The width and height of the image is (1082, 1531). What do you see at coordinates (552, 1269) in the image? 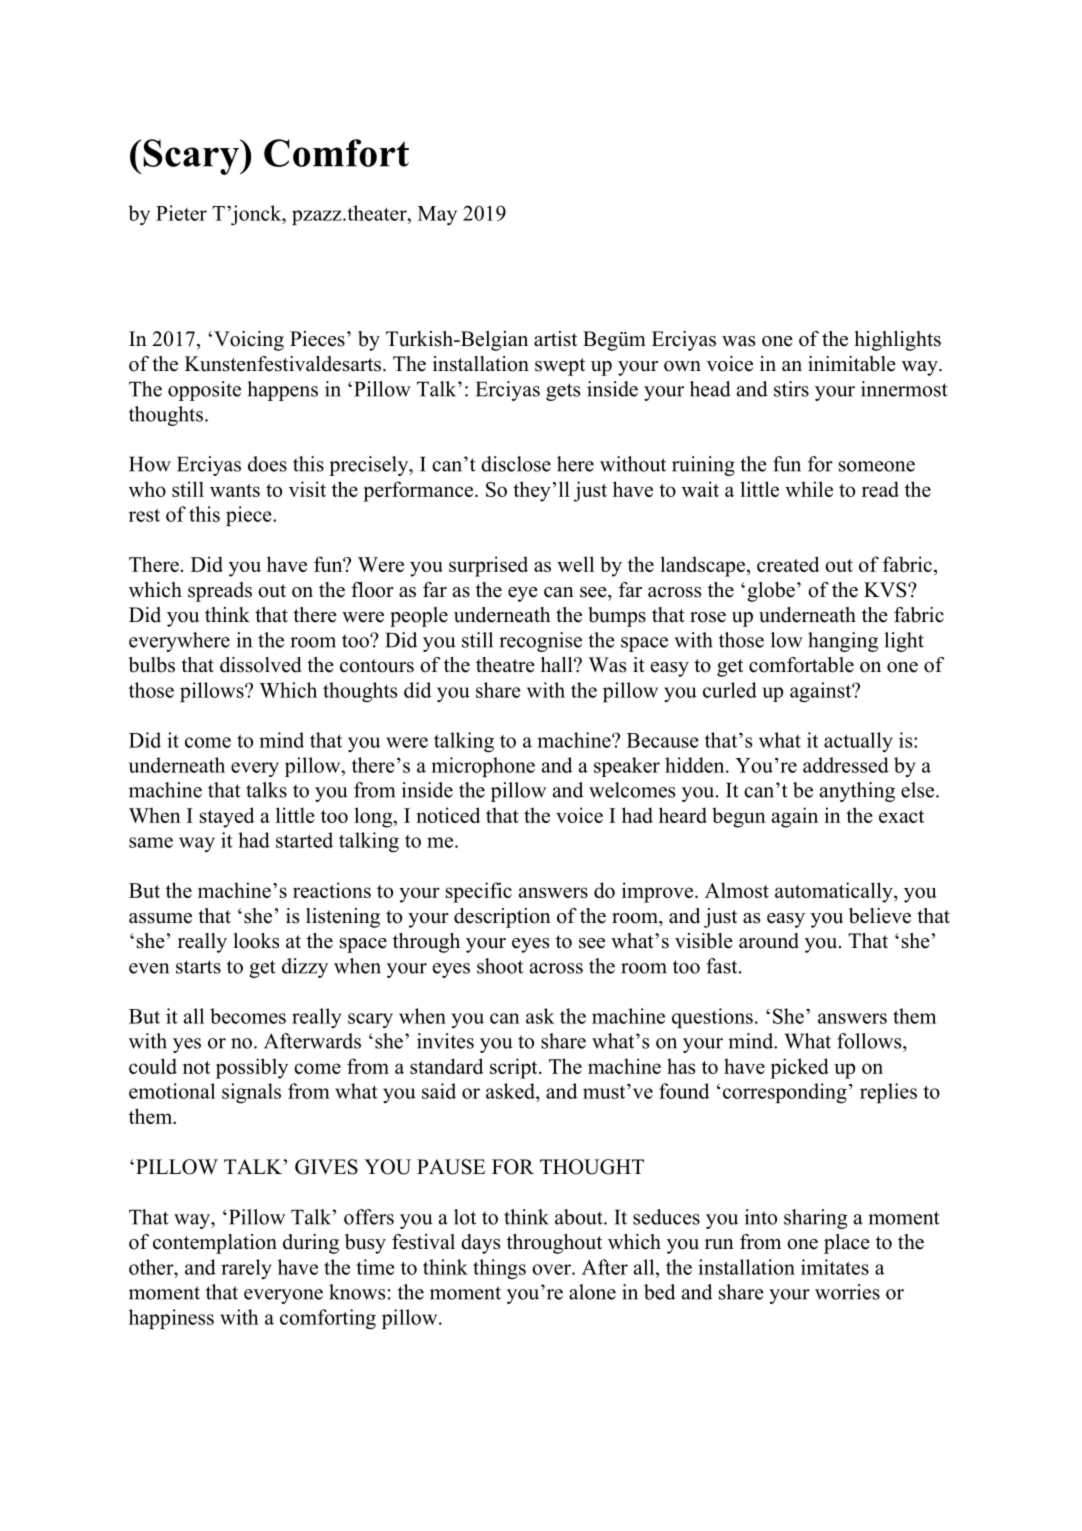
I see `over` at bounding box center [552, 1269].
